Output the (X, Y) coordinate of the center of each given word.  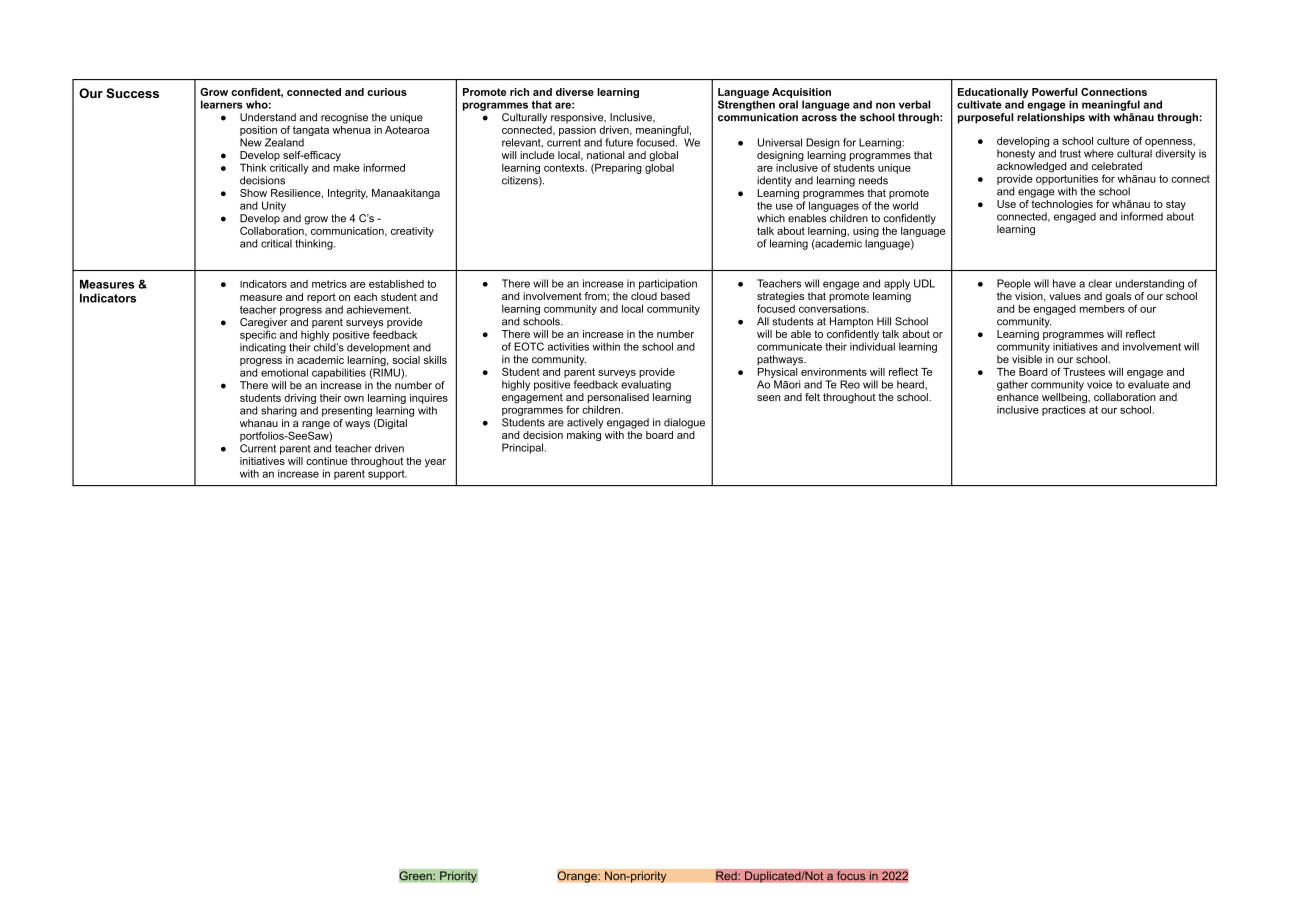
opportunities (1067, 178)
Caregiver (264, 323)
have (1064, 283)
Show (253, 193)
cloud (644, 296)
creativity (412, 232)
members (1102, 307)
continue (327, 461)
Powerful (1054, 92)
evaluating (646, 385)
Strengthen (746, 105)
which (771, 218)
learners (222, 104)
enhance (1018, 397)
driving (300, 400)
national (605, 155)
